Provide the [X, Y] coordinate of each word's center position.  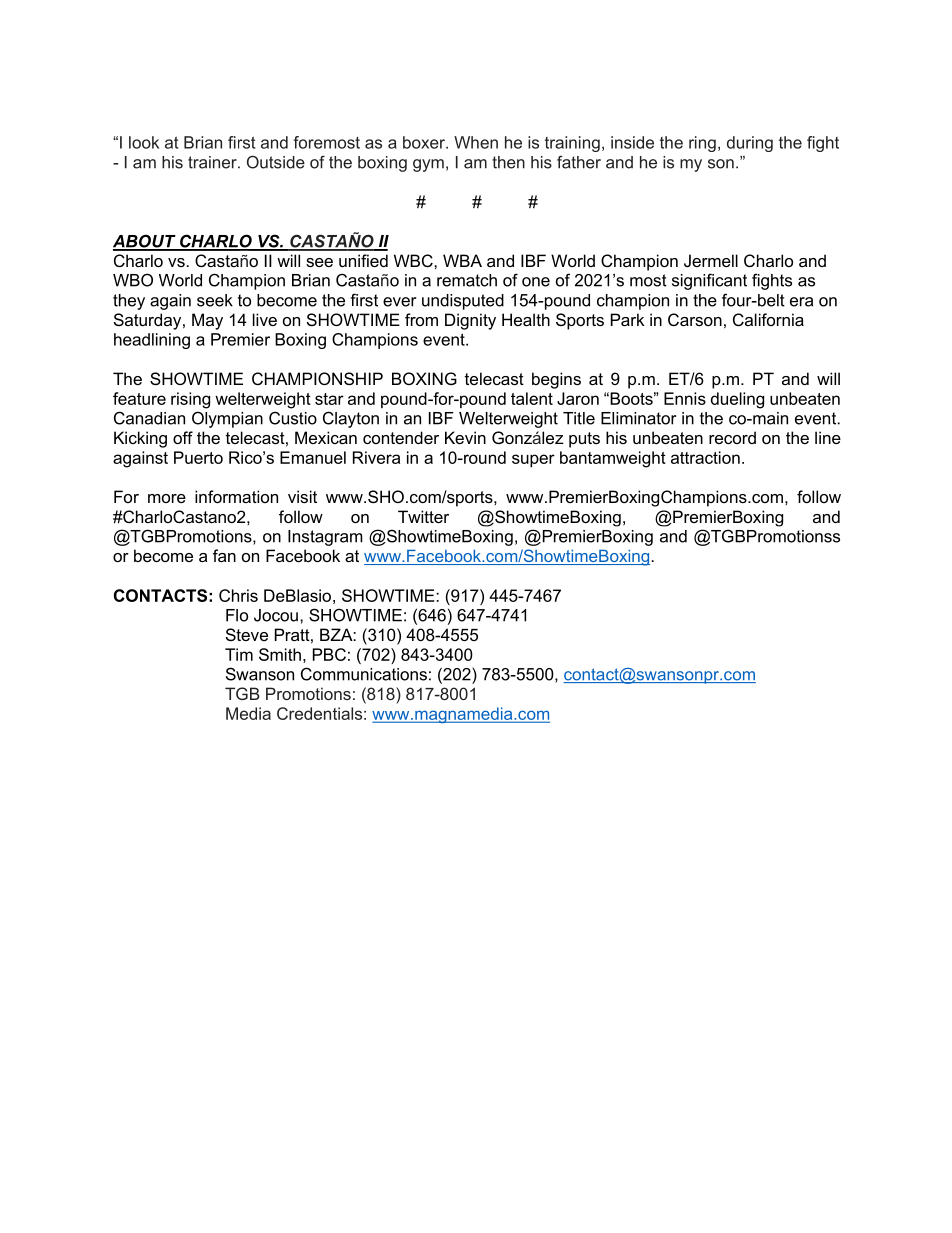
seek [215, 300]
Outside [276, 162]
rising [190, 400]
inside [632, 142]
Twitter [423, 516]
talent [532, 398]
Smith [280, 654]
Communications [364, 674]
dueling [737, 400]
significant [709, 281]
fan [224, 555]
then [508, 162]
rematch [467, 280]
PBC [329, 654]
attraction [705, 457]
